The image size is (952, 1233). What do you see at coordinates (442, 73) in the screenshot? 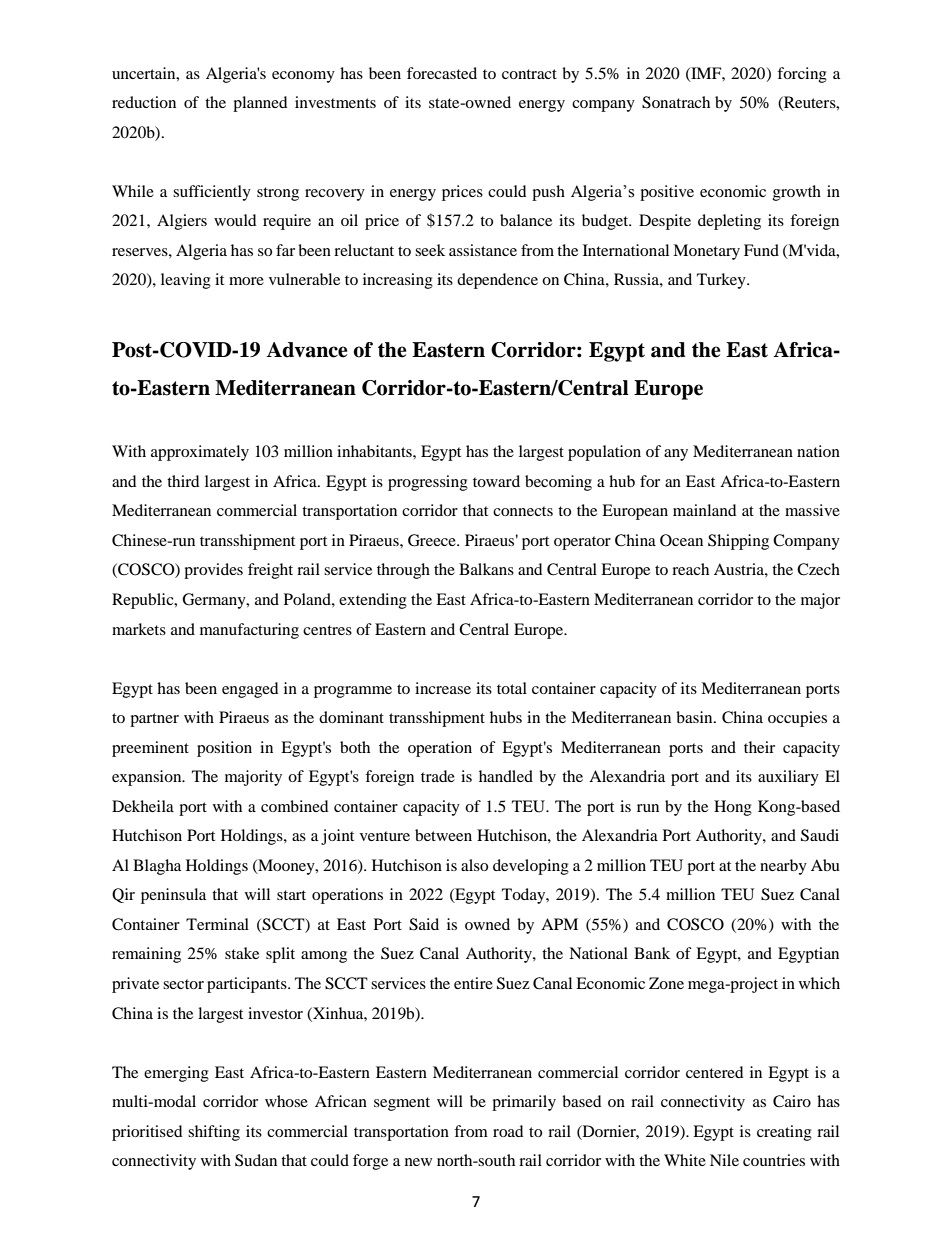
I see `forecasted` at bounding box center [442, 73].
